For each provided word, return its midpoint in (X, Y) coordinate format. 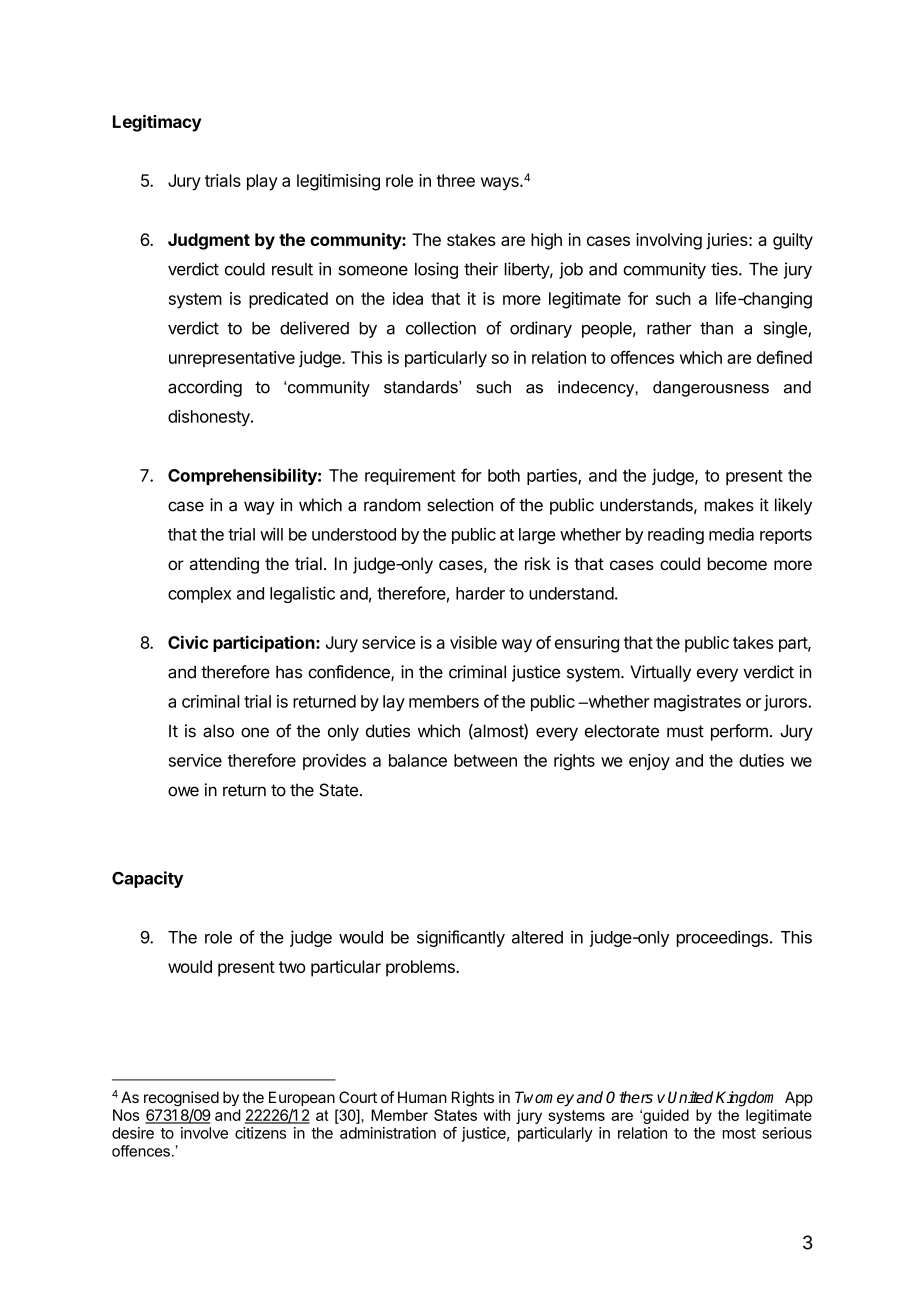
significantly (461, 938)
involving (669, 241)
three (455, 180)
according (205, 388)
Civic (188, 642)
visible (473, 642)
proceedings (722, 938)
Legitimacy (157, 123)
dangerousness (711, 389)
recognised (181, 1098)
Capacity (147, 879)
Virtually (660, 673)
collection (441, 328)
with (496, 1115)
